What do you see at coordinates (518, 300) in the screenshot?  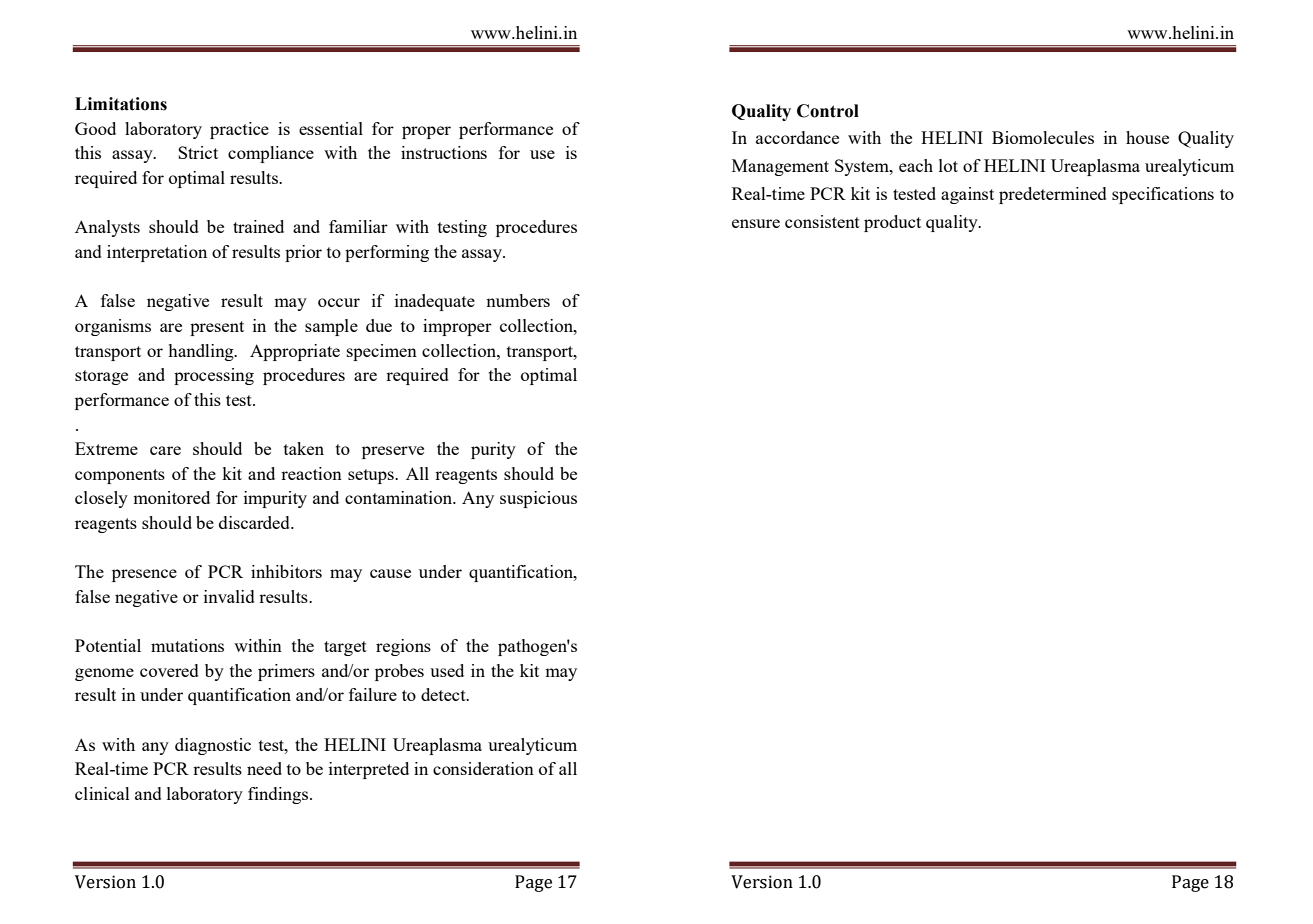 I see `numbers` at bounding box center [518, 300].
